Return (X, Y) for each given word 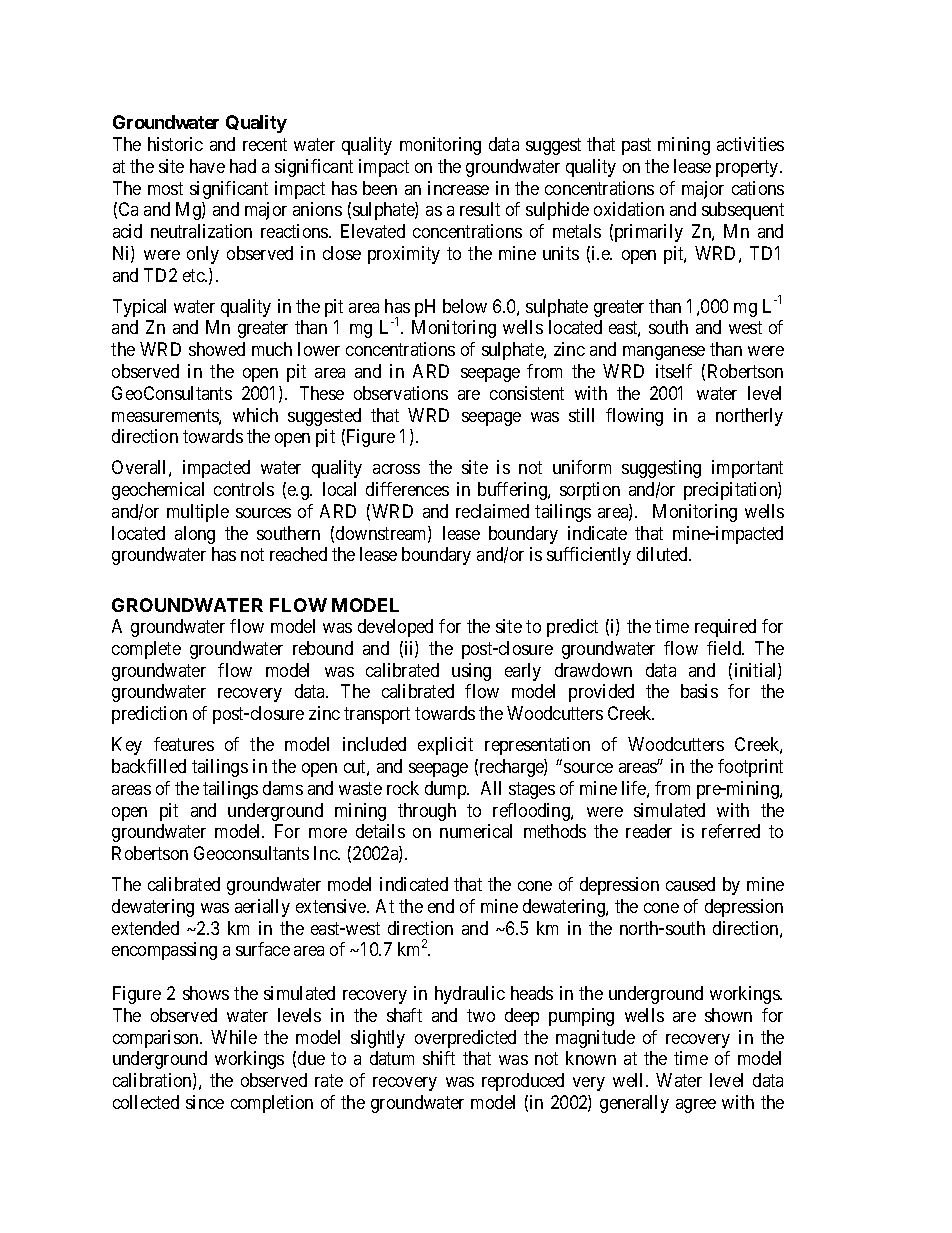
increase (458, 188)
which (255, 415)
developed (395, 628)
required (725, 628)
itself (674, 371)
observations (401, 393)
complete (146, 650)
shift (439, 1058)
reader (649, 831)
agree (696, 1106)
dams (283, 788)
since (205, 1102)
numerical (476, 831)
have (207, 166)
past (636, 146)
